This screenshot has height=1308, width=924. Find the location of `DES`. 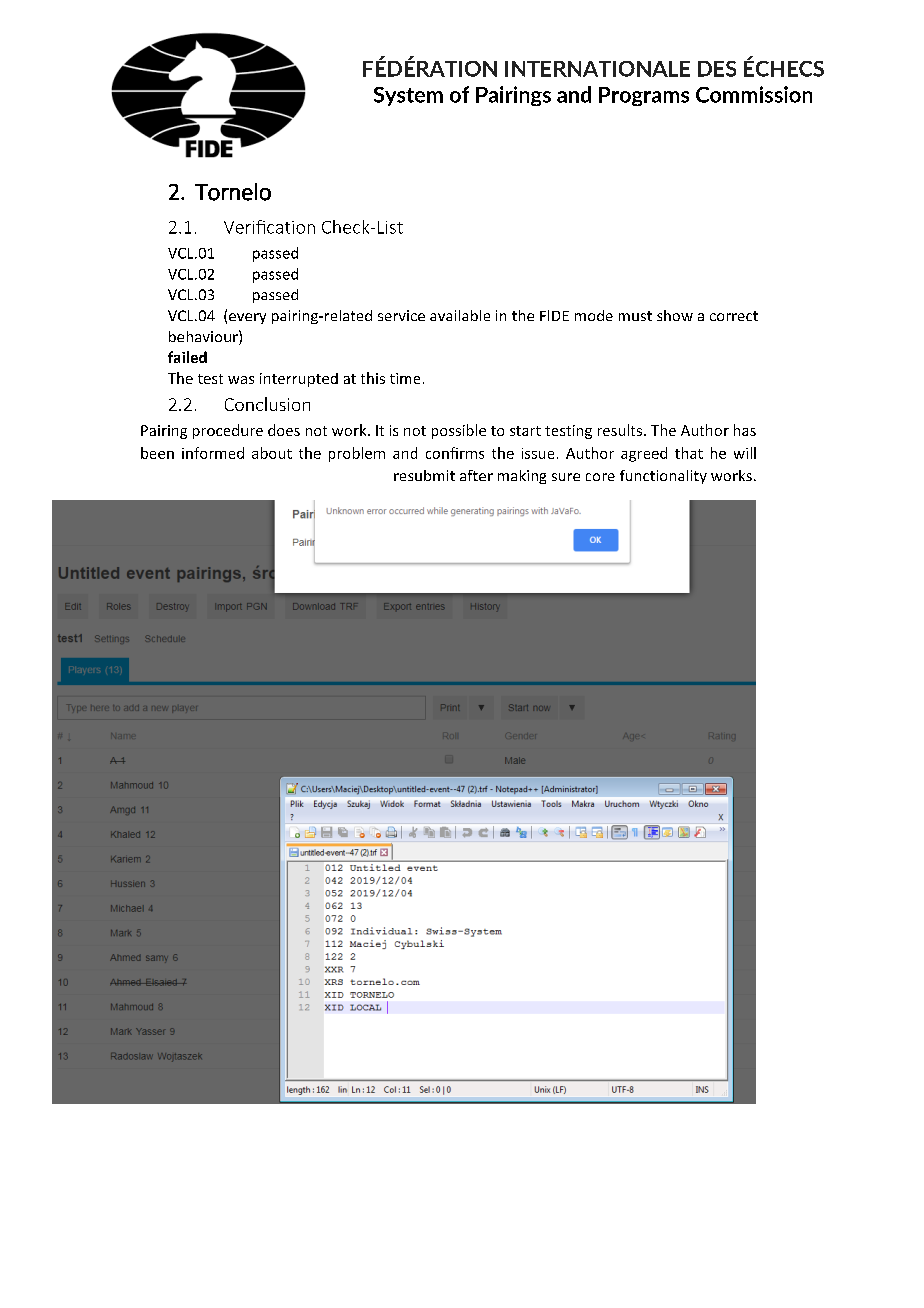

DES is located at coordinates (717, 69).
